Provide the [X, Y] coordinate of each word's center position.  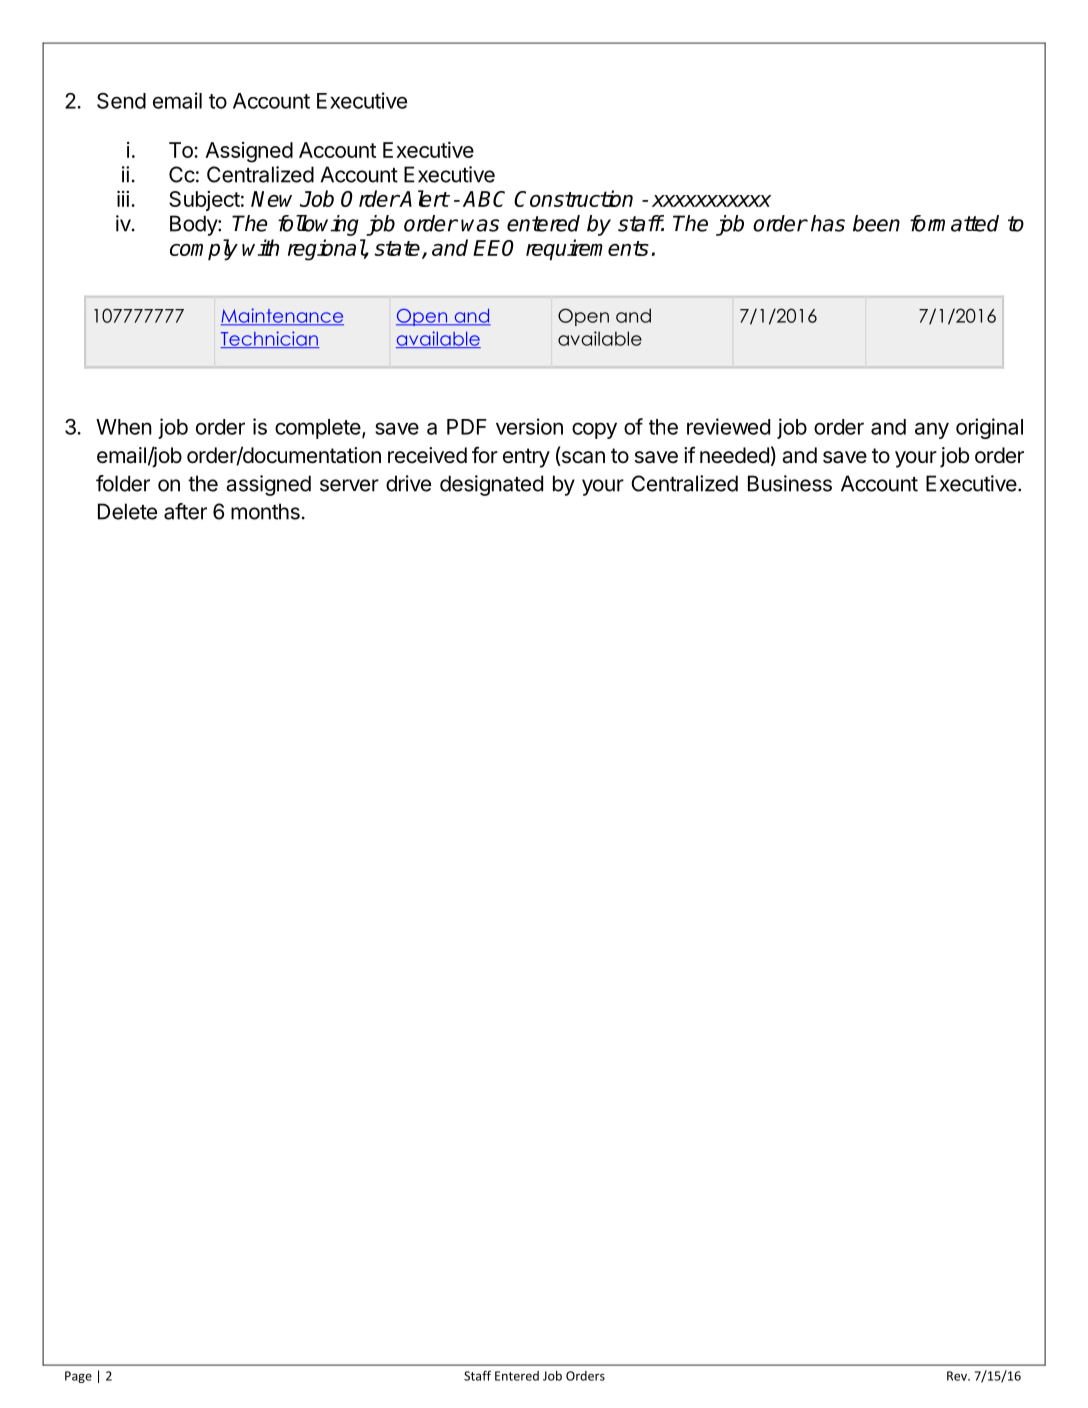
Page [78, 1377]
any [932, 430]
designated [491, 485]
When [124, 427]
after [185, 511]
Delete [127, 511]
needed [734, 455]
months [265, 511]
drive [408, 483]
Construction [573, 198]
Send [121, 101]
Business [790, 483]
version [529, 426]
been [876, 223]
